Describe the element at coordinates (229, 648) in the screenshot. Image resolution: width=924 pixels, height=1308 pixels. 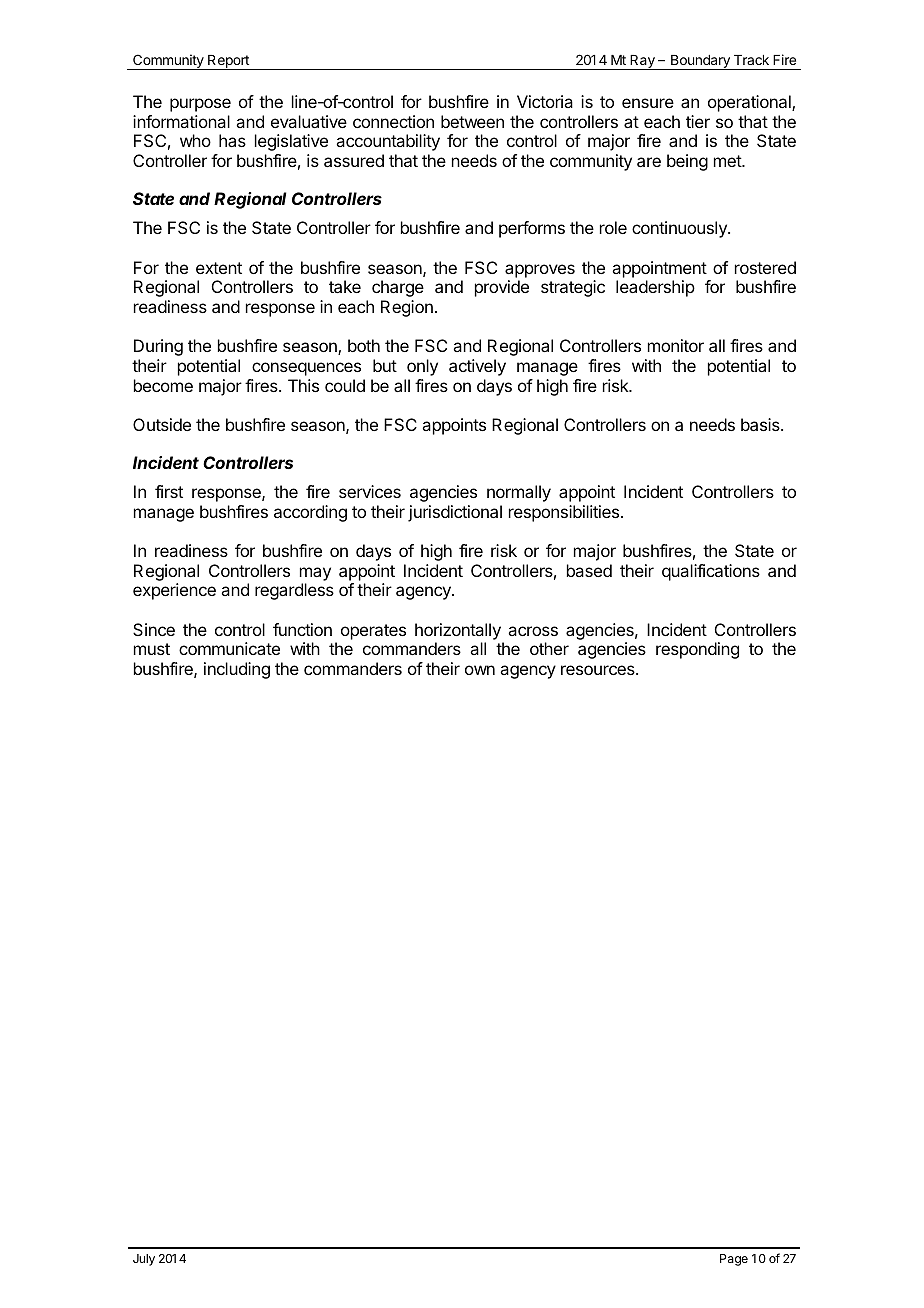
I see `communicate` at that location.
